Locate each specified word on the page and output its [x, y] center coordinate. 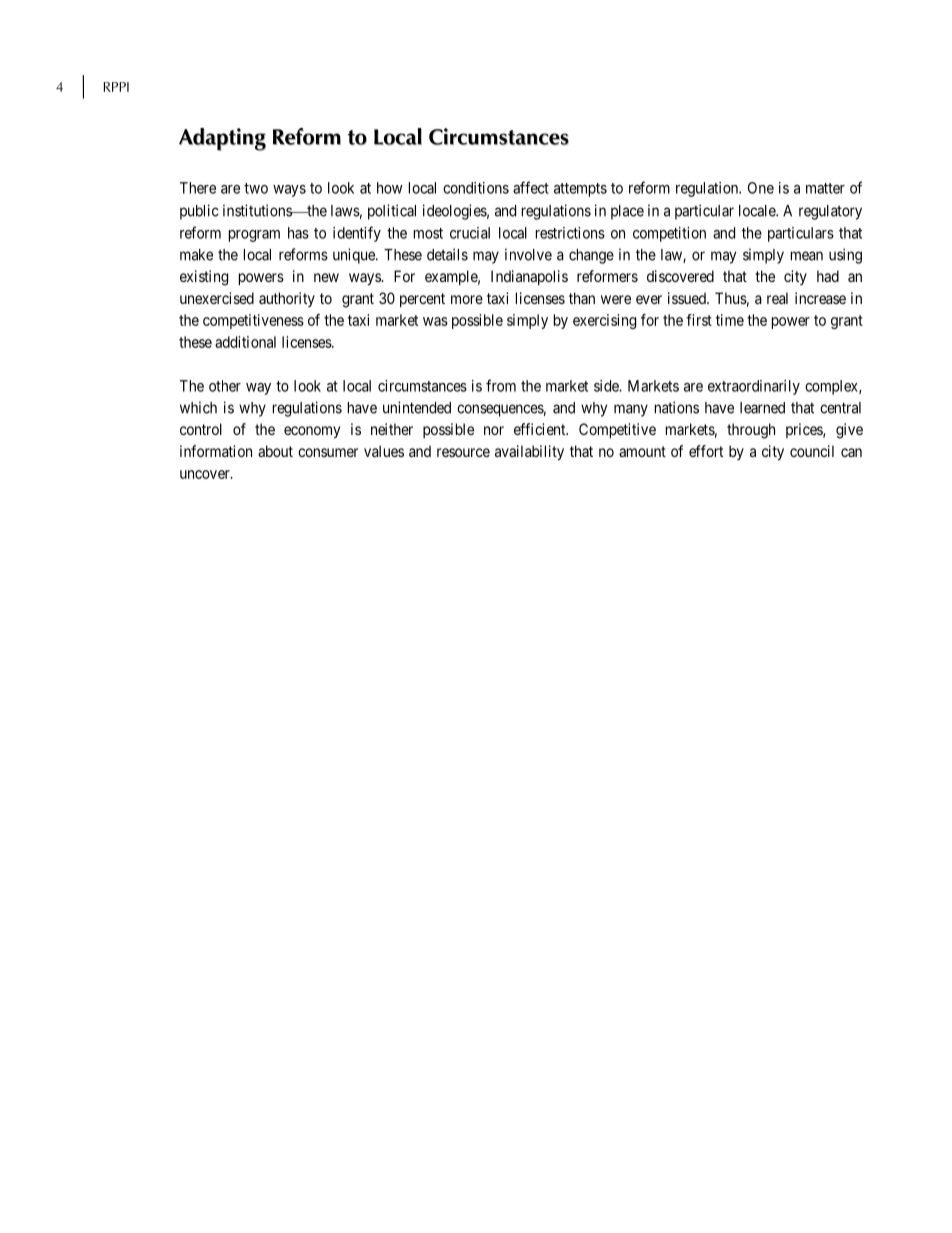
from [501, 385]
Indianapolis [529, 277]
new [326, 277]
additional [245, 342]
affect [531, 187]
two [256, 188]
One [761, 188]
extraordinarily [754, 387]
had [828, 276]
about [275, 451]
